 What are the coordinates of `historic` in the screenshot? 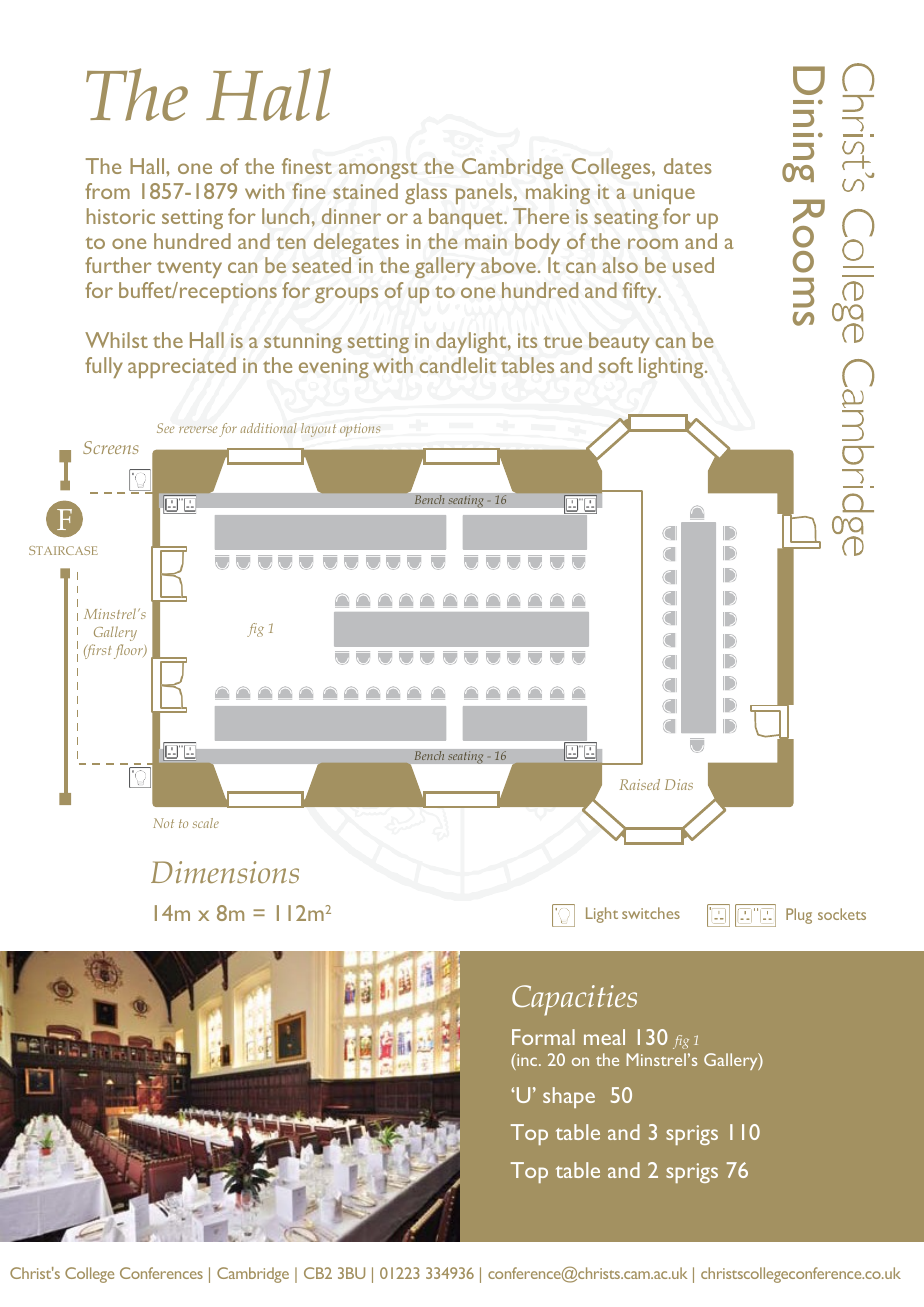 It's located at (121, 216).
